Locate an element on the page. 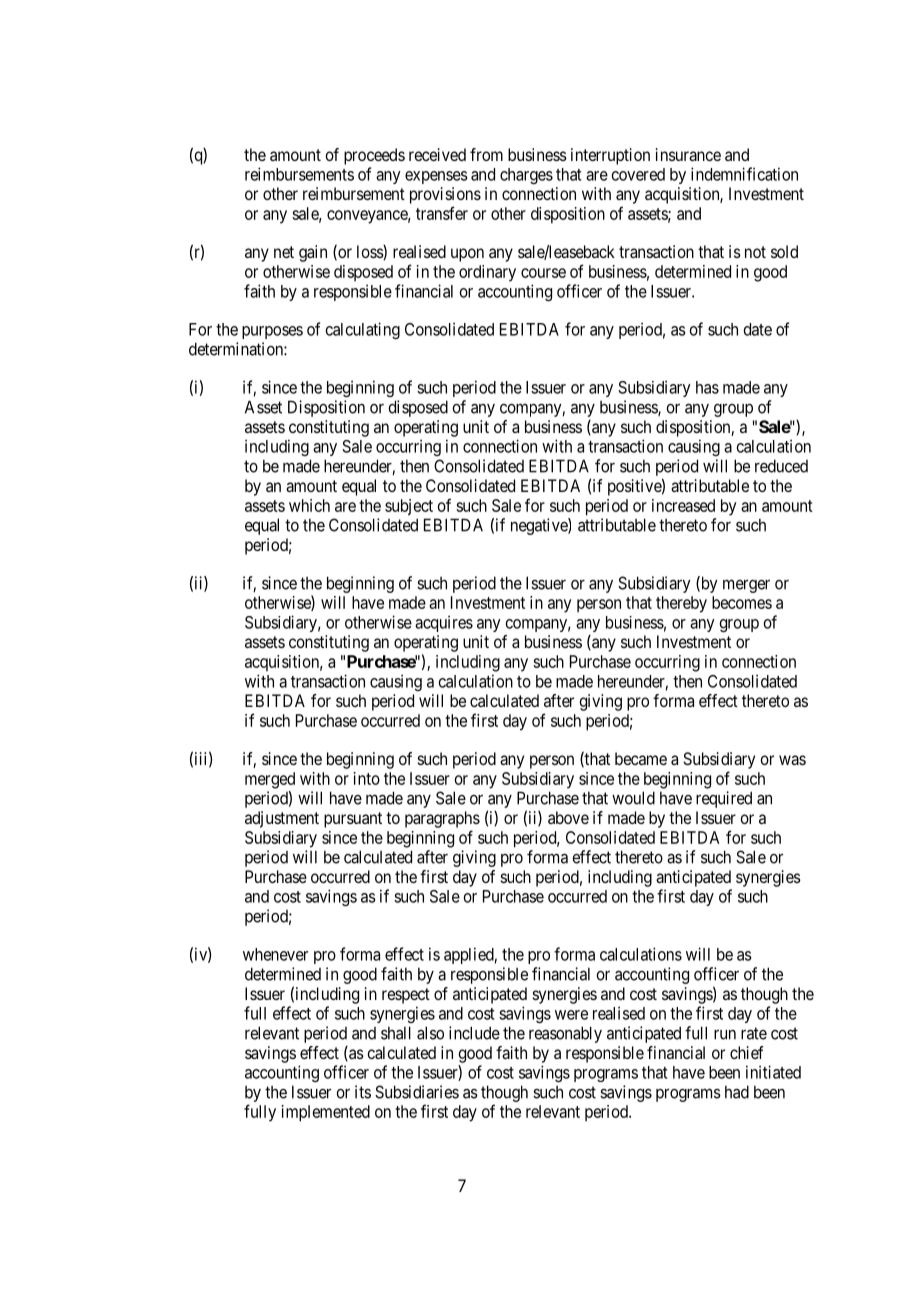  had is located at coordinates (737, 1092).
